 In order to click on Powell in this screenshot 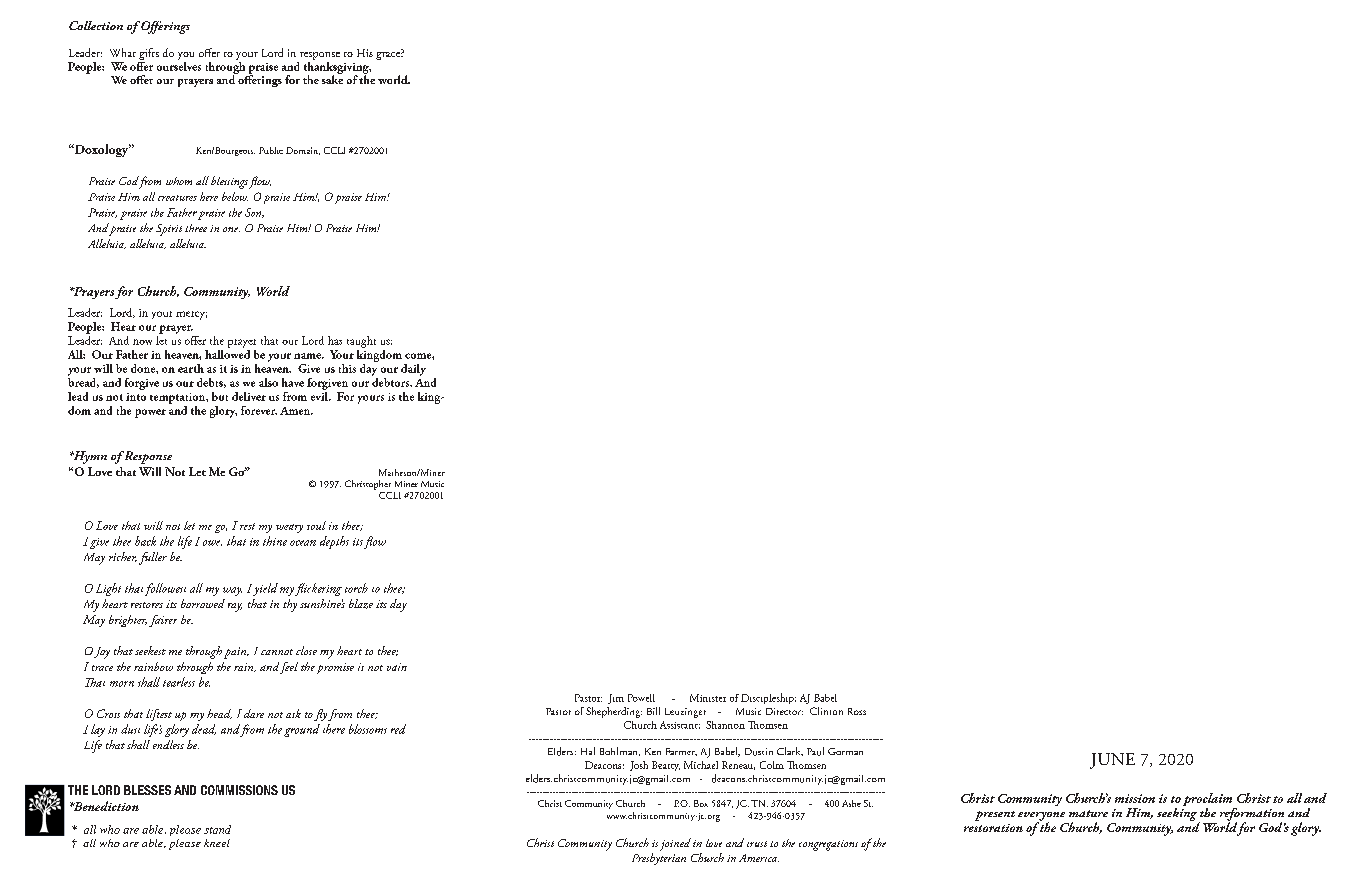, I will do `click(641, 698)`.
